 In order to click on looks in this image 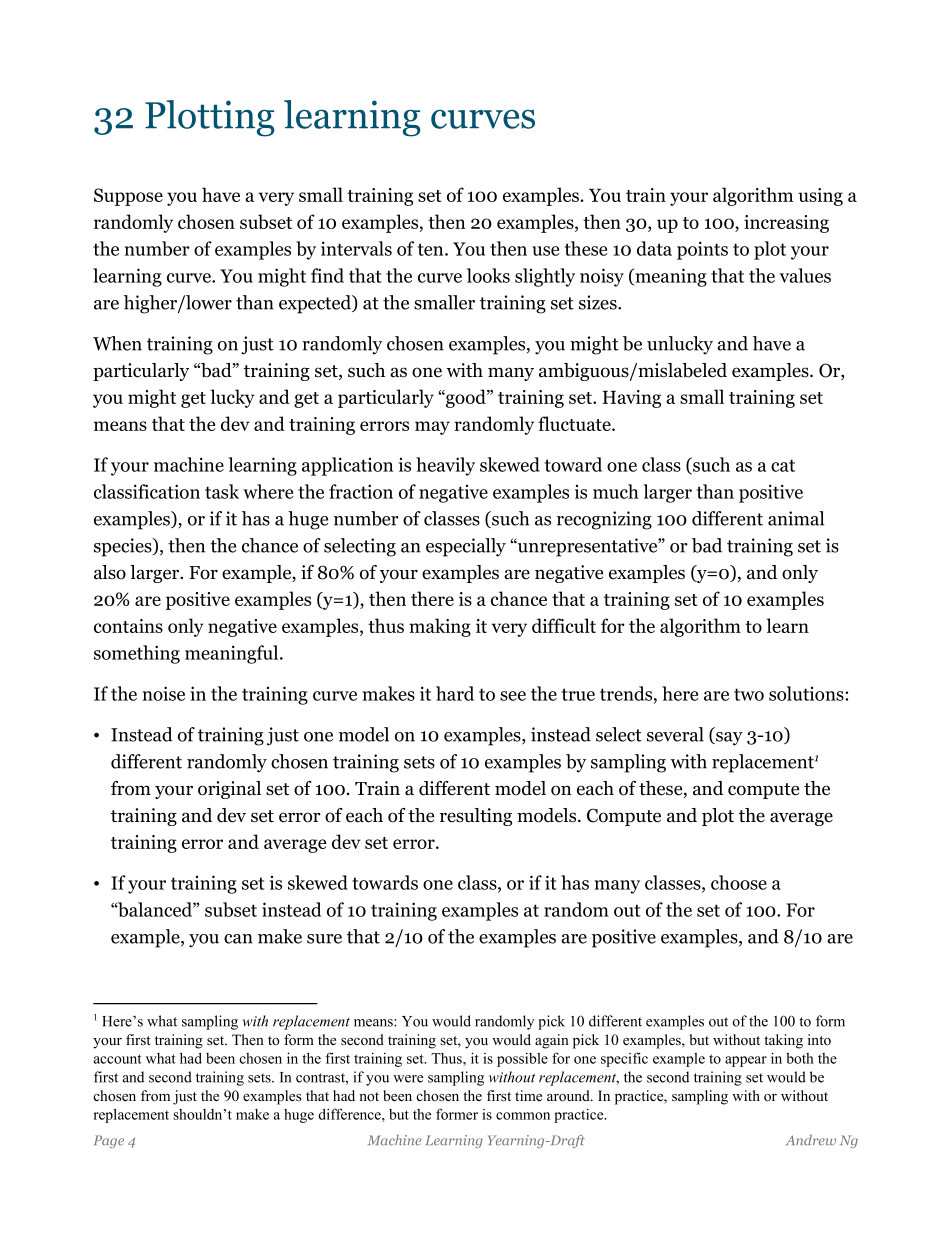, I will do `click(488, 275)`.
